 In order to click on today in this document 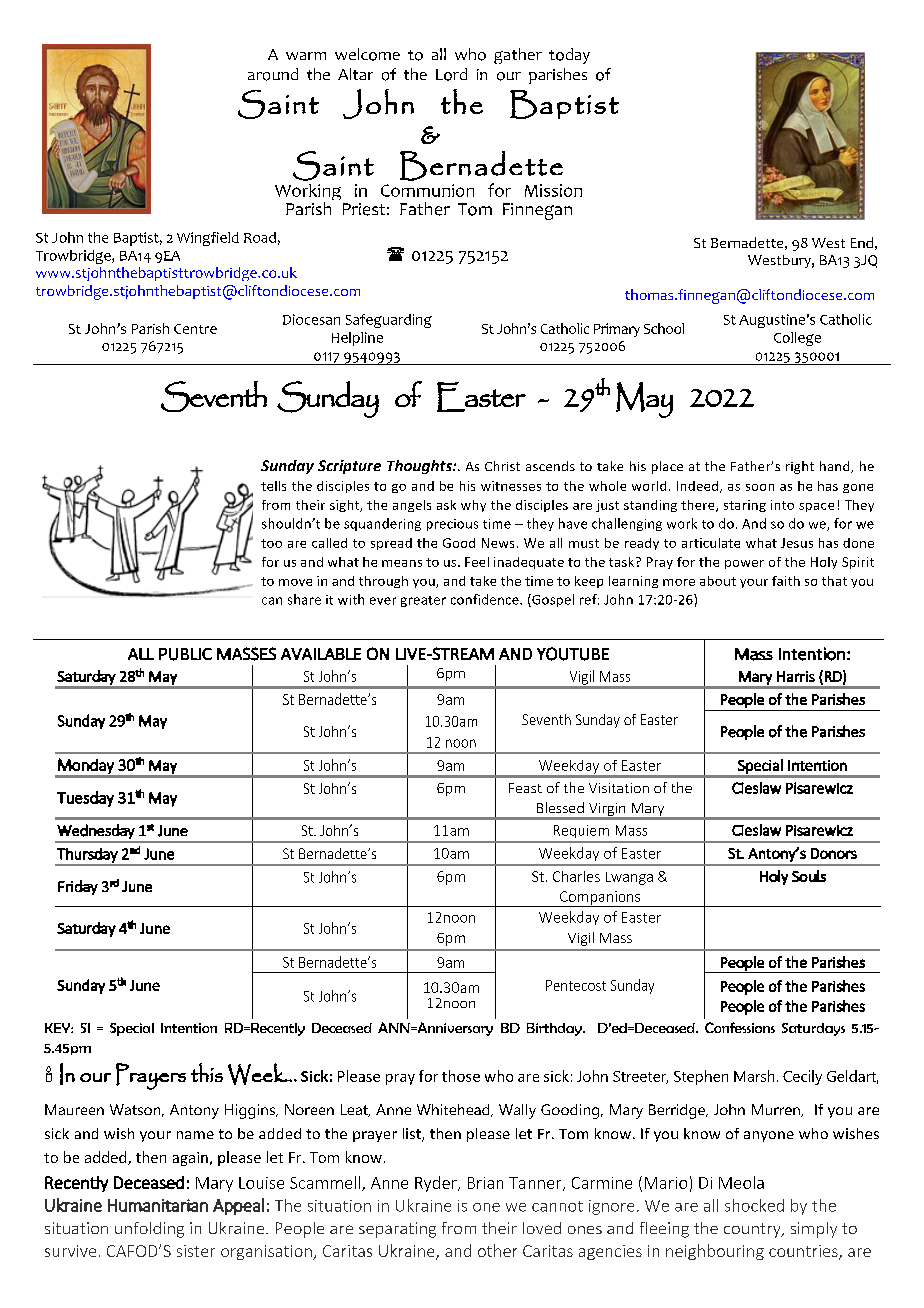, I will do `click(569, 56)`.
